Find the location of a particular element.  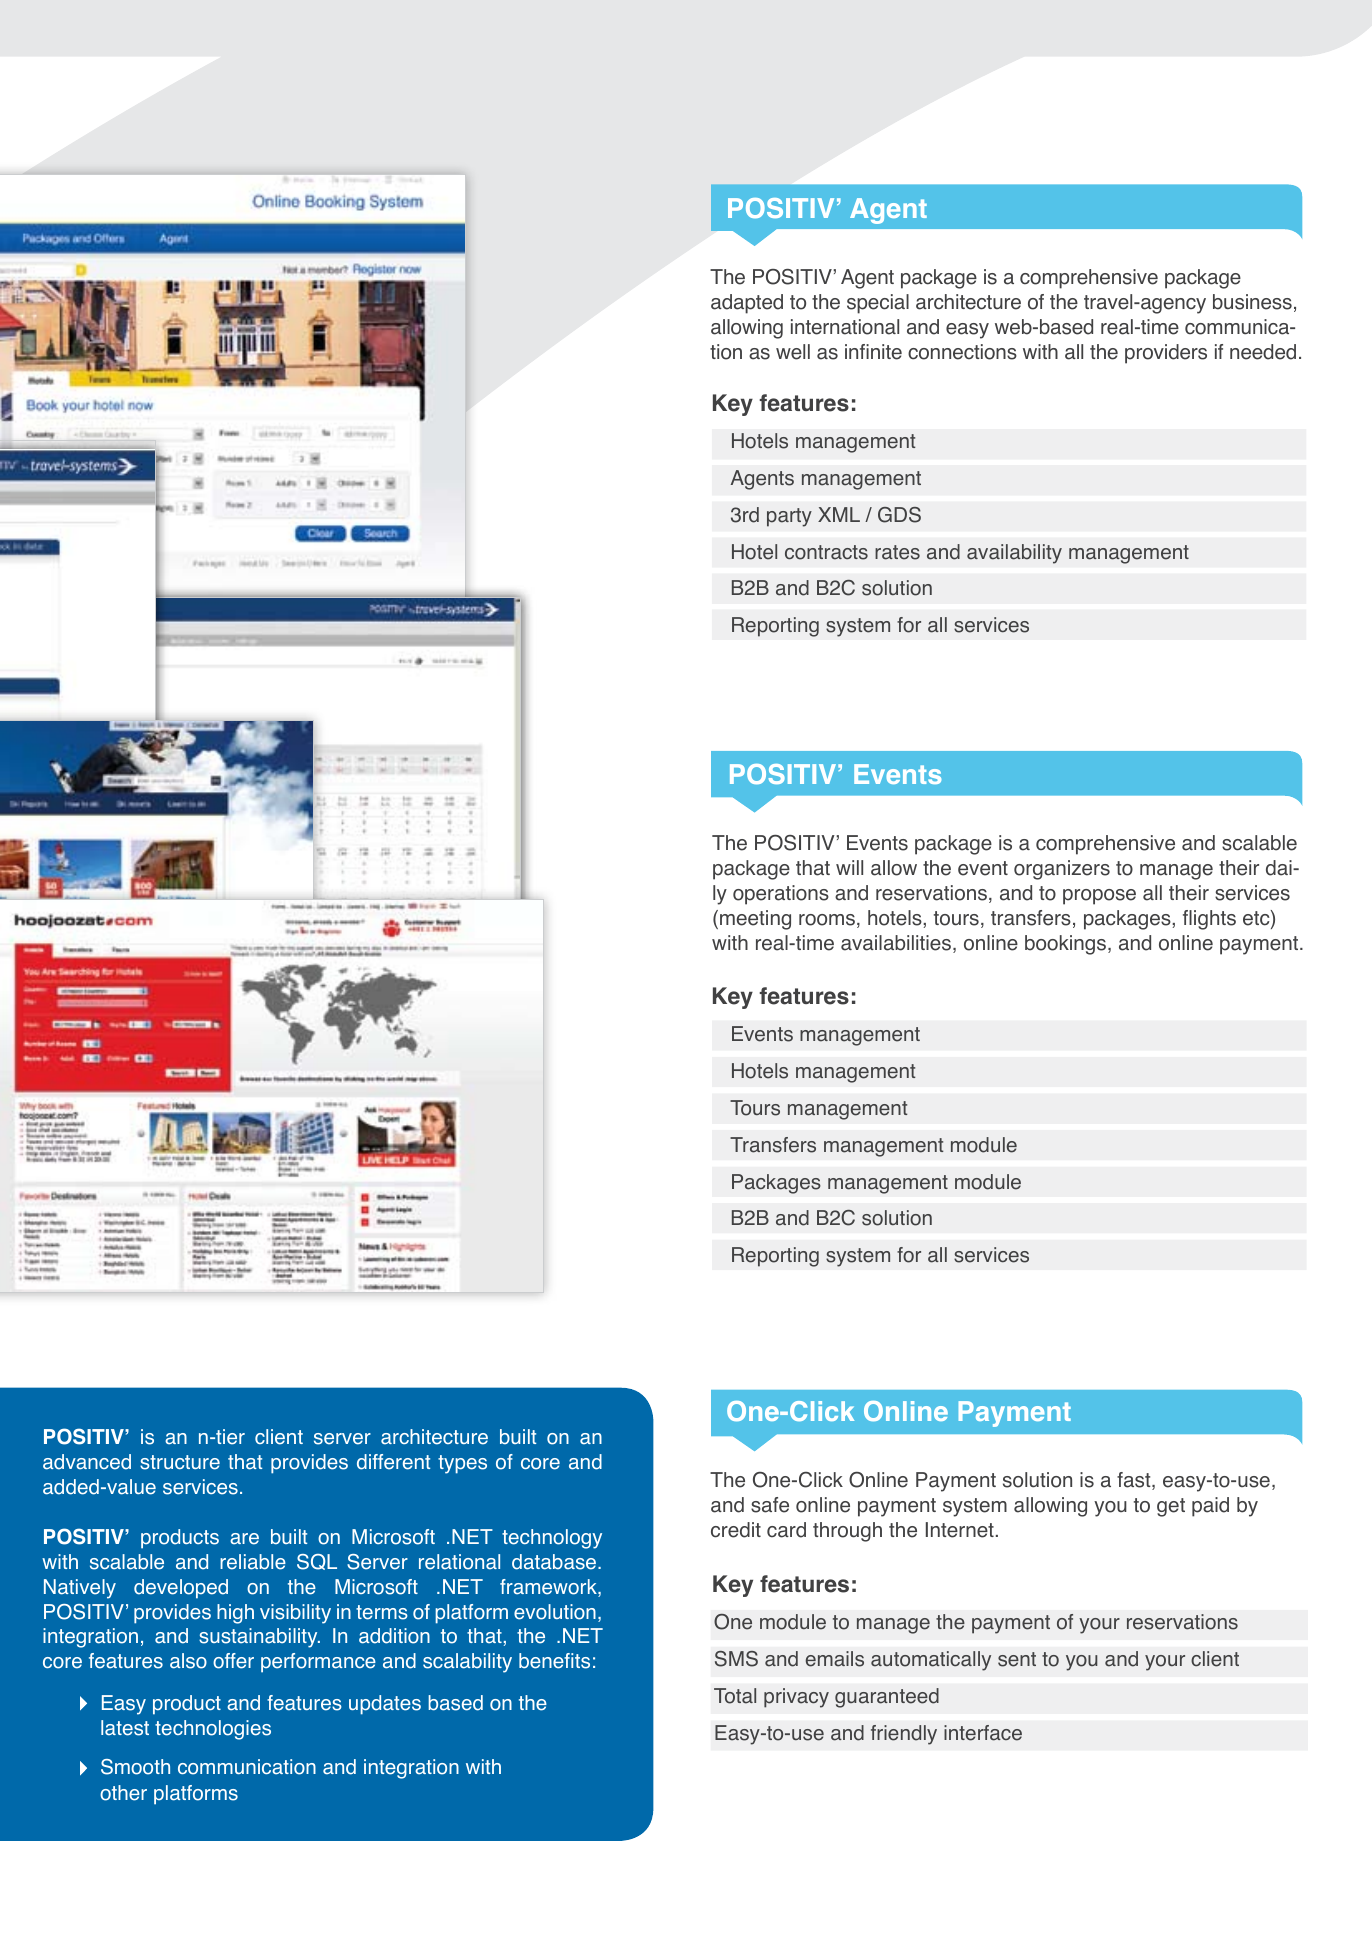

well is located at coordinates (793, 352).
